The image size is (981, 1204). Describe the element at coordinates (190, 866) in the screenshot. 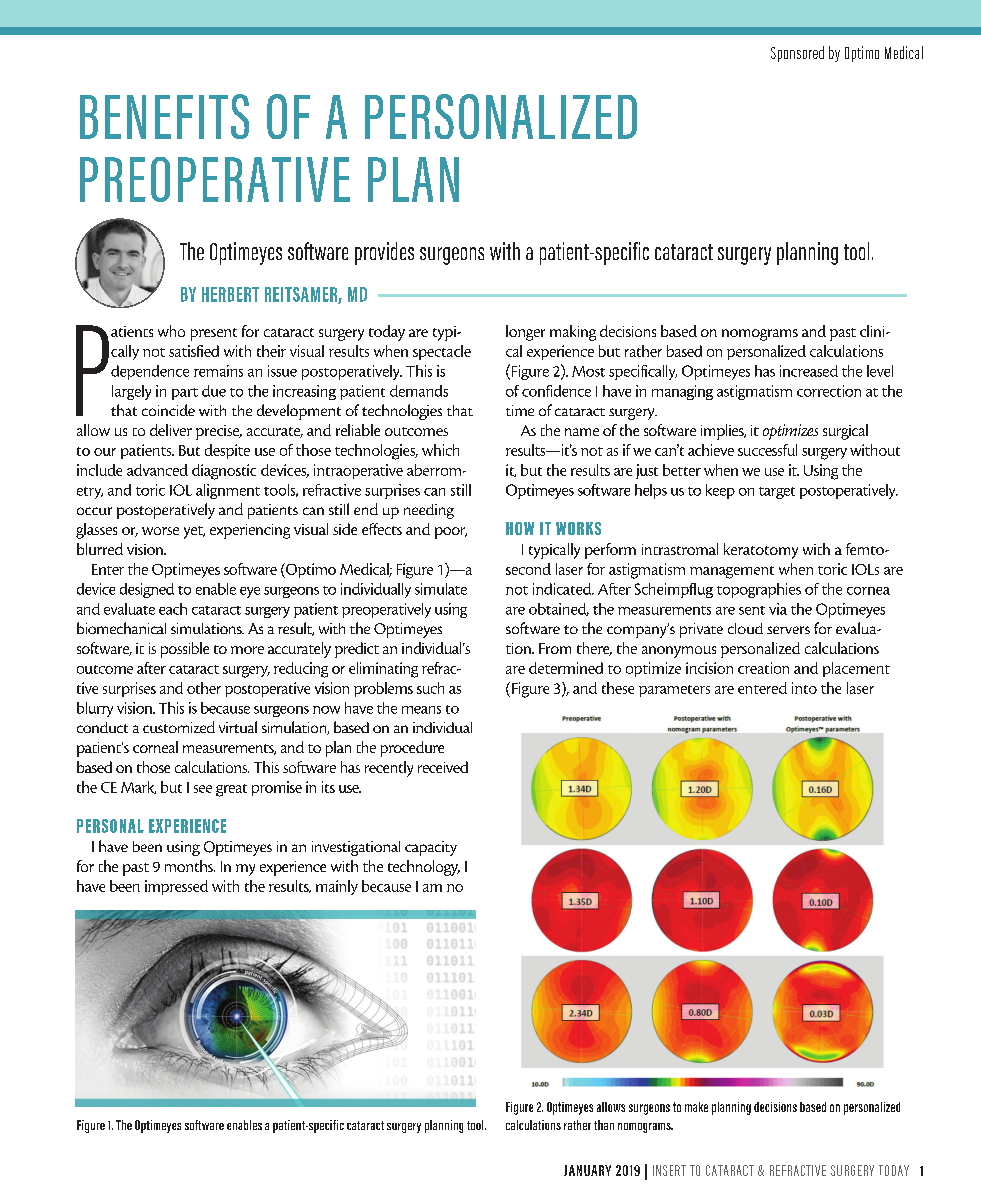

I see `months` at that location.
